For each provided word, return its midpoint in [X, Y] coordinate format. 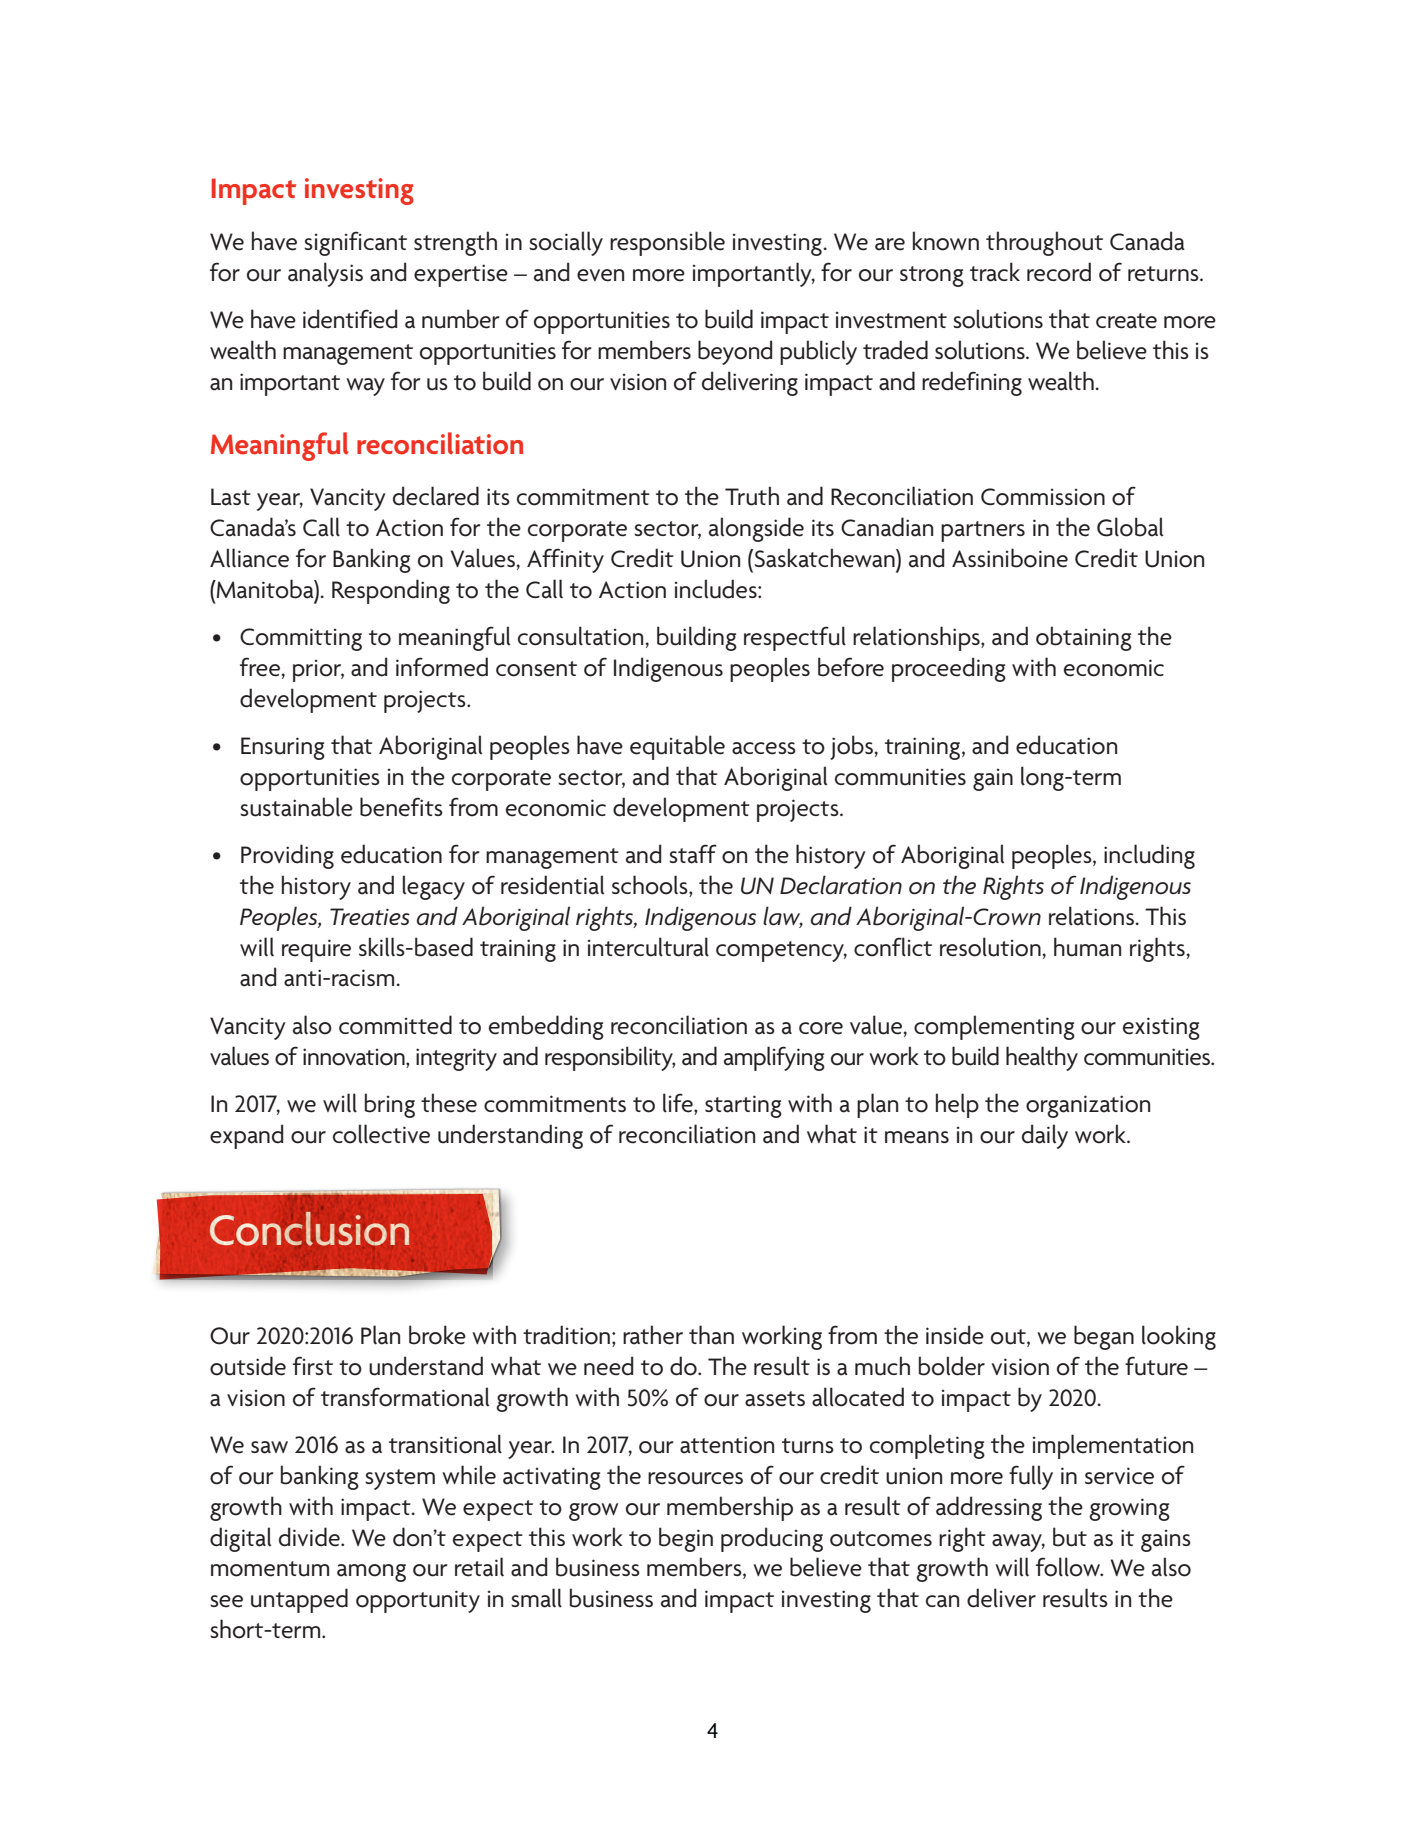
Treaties [370, 917]
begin [686, 1539]
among [371, 1573]
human [1087, 947]
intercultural [648, 947]
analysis [325, 274]
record [1059, 272]
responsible [667, 243]
